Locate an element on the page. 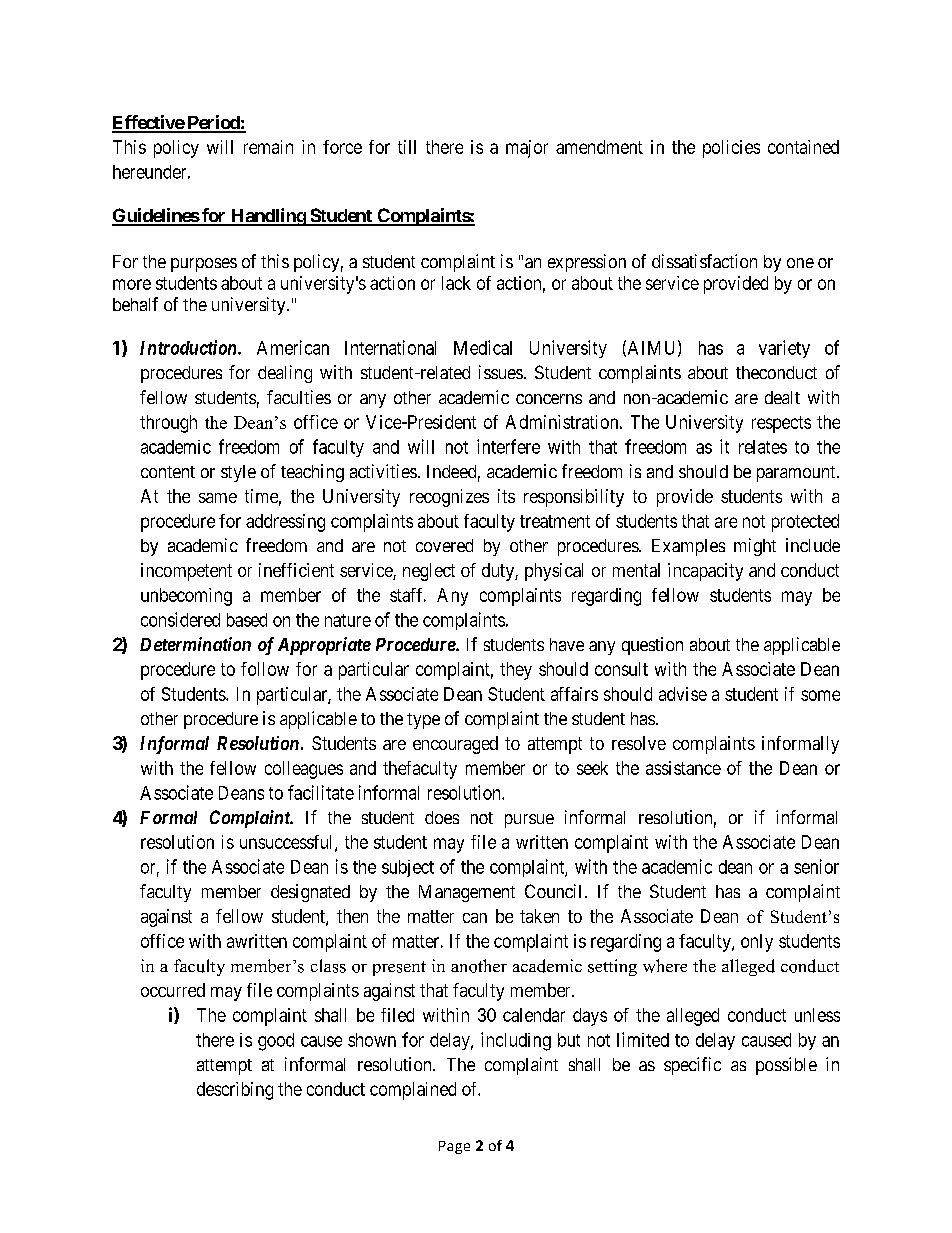  recognizes is located at coordinates (449, 498).
